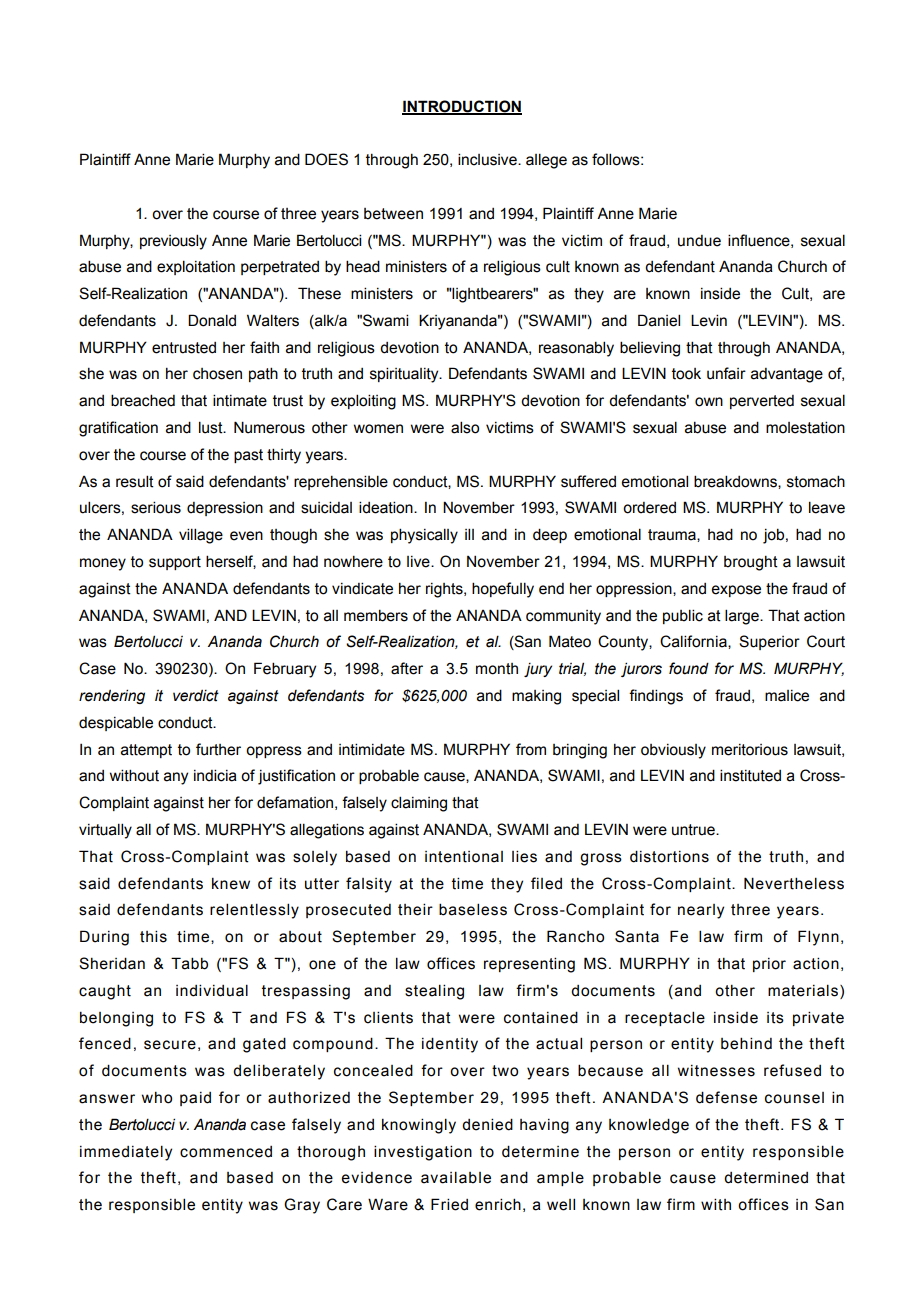 The height and width of the image is (1308, 924). What do you see at coordinates (212, 990) in the image?
I see `individual` at bounding box center [212, 990].
